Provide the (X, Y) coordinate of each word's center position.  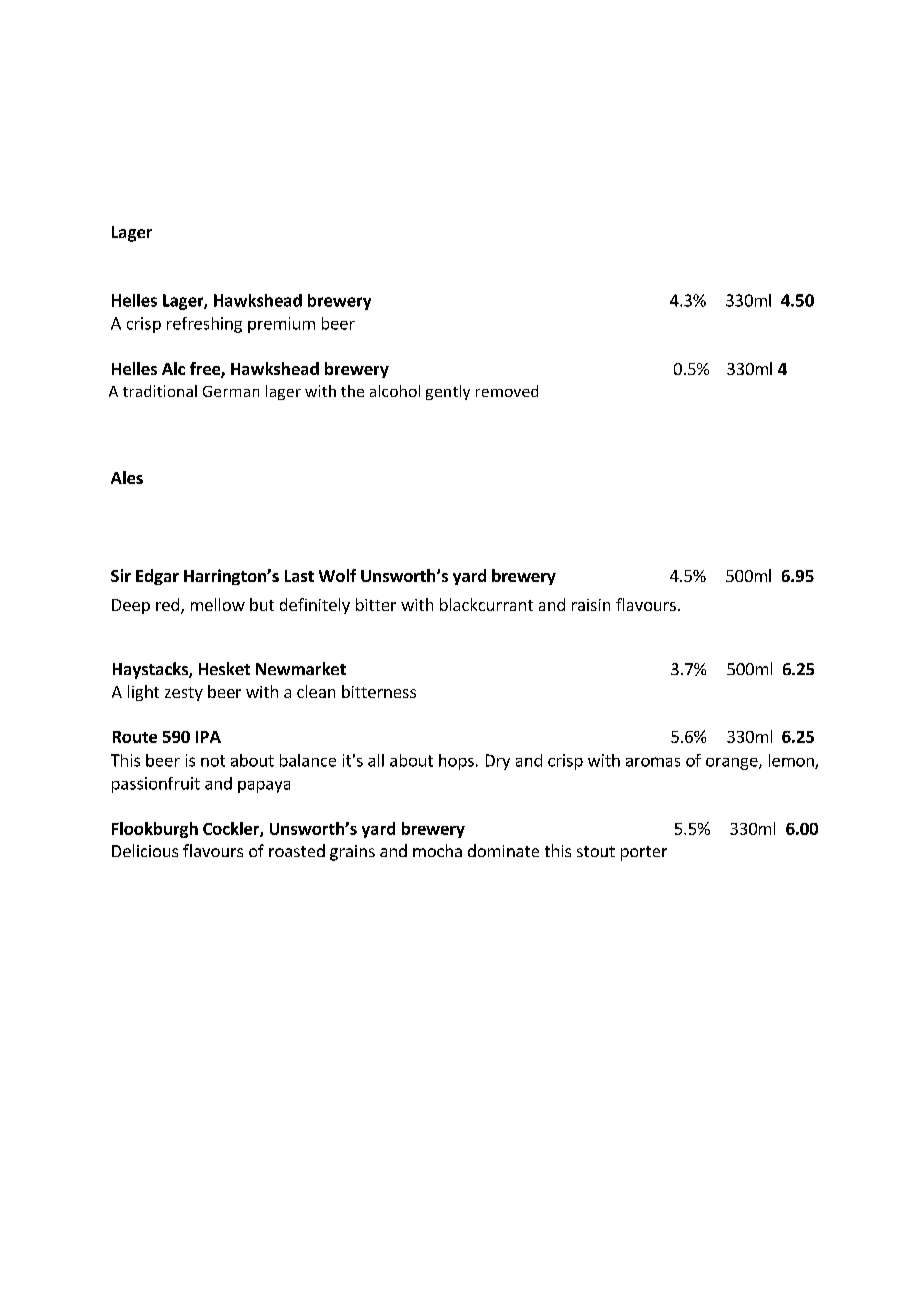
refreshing (204, 325)
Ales (127, 477)
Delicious (145, 850)
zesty (184, 694)
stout (596, 851)
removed (507, 391)
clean (316, 691)
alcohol (395, 391)
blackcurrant (486, 604)
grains (352, 853)
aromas (653, 762)
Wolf (337, 575)
